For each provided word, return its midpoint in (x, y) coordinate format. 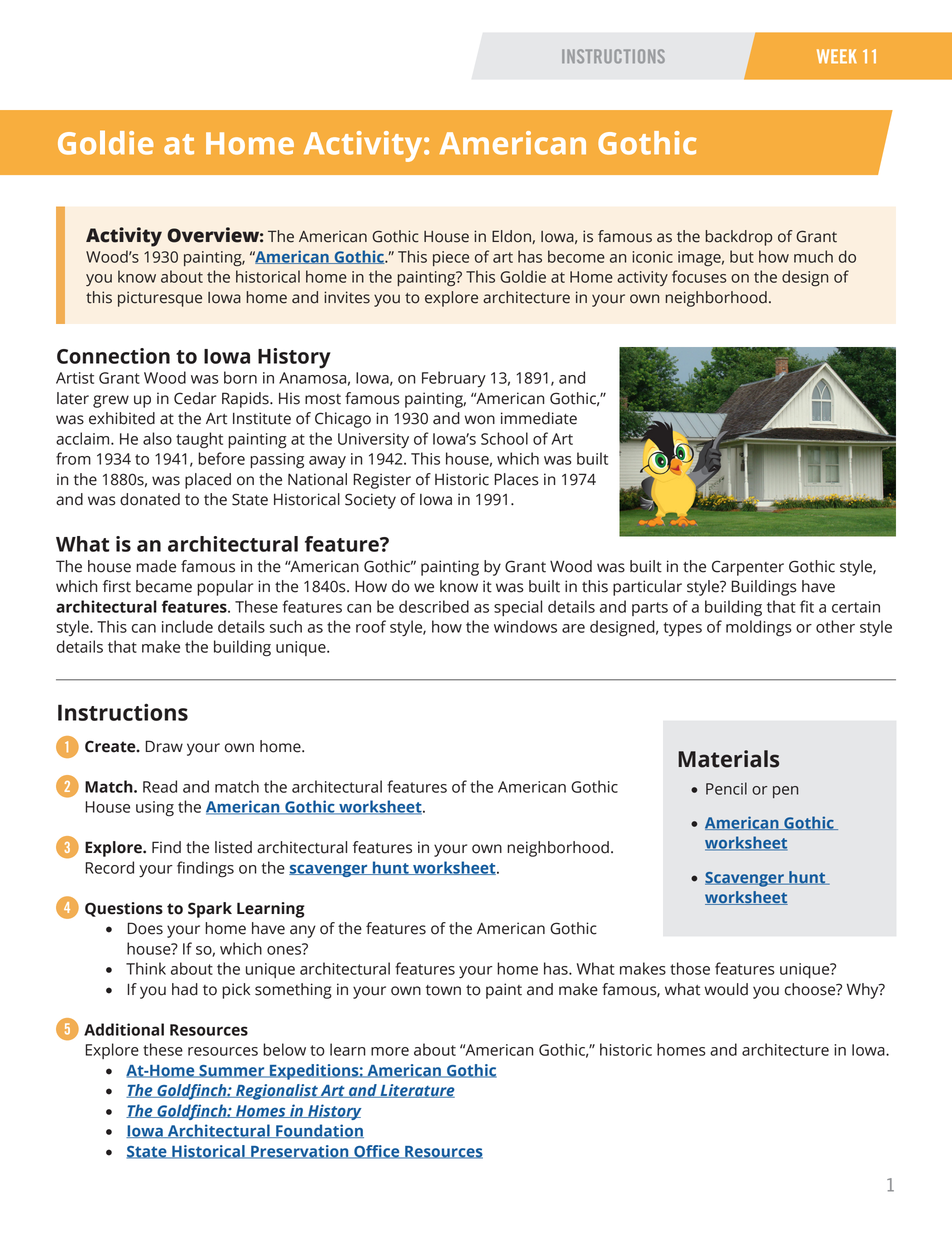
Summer (232, 1071)
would (726, 989)
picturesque (160, 299)
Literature (416, 1091)
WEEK (837, 56)
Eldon (512, 237)
